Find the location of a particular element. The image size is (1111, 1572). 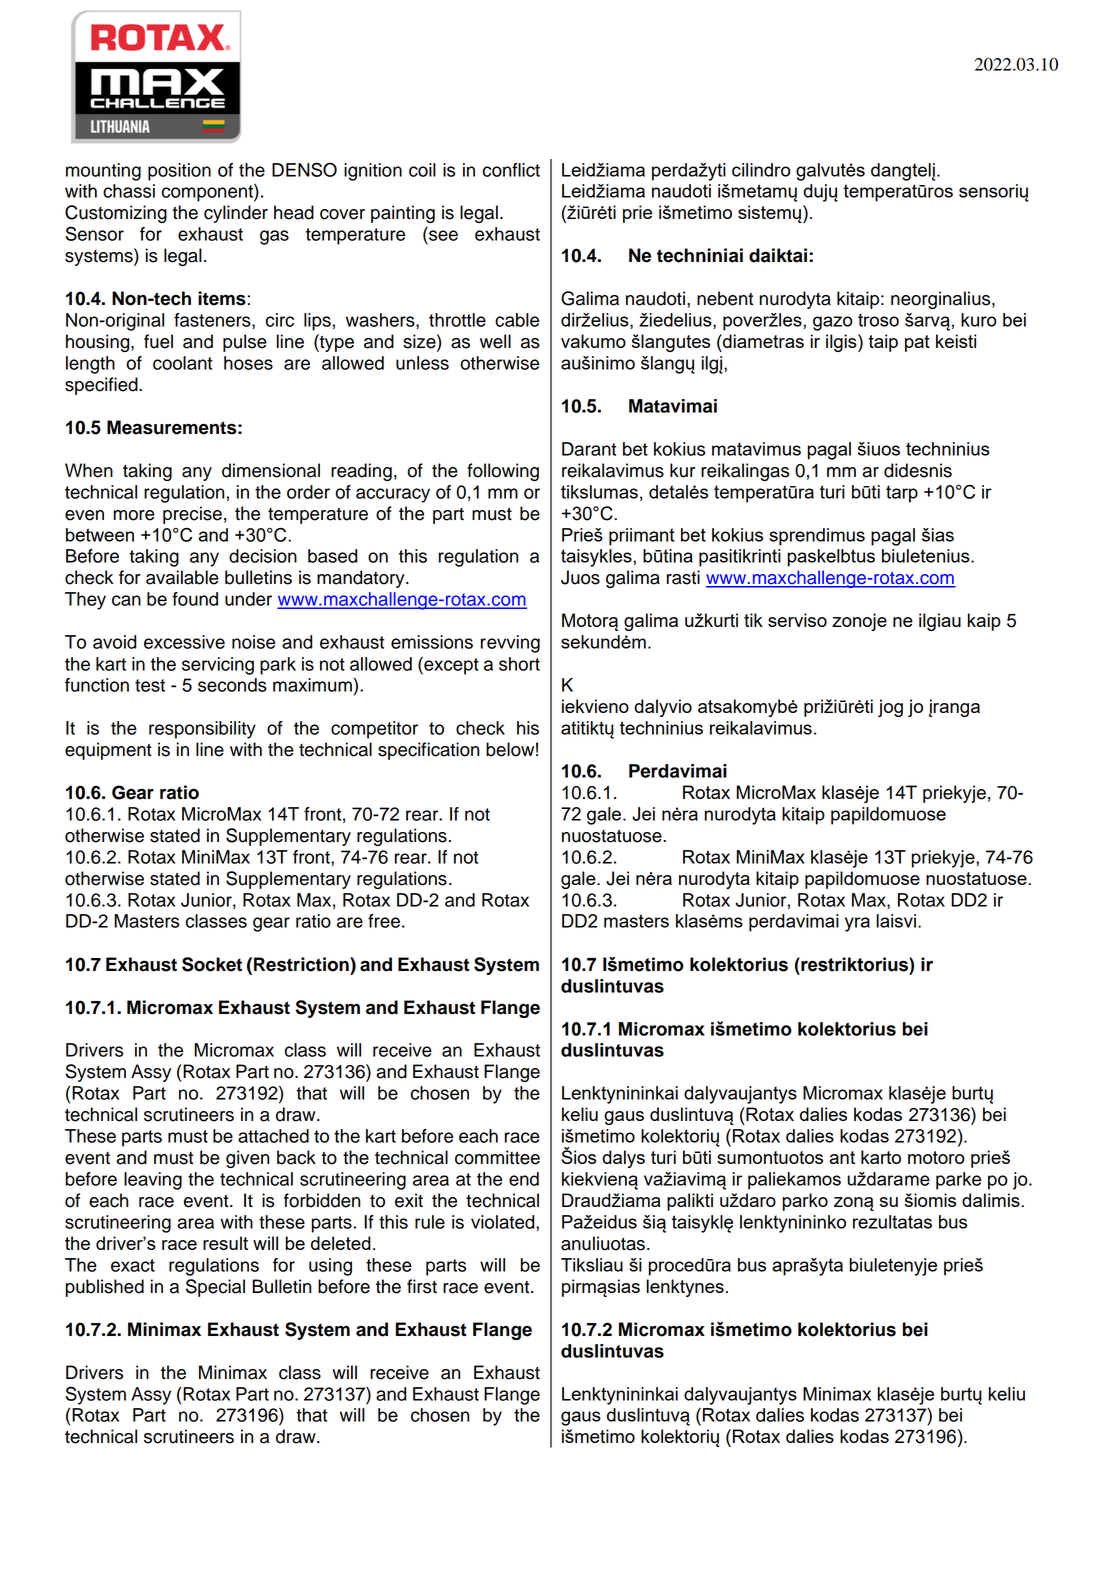

tarp is located at coordinates (902, 494).
